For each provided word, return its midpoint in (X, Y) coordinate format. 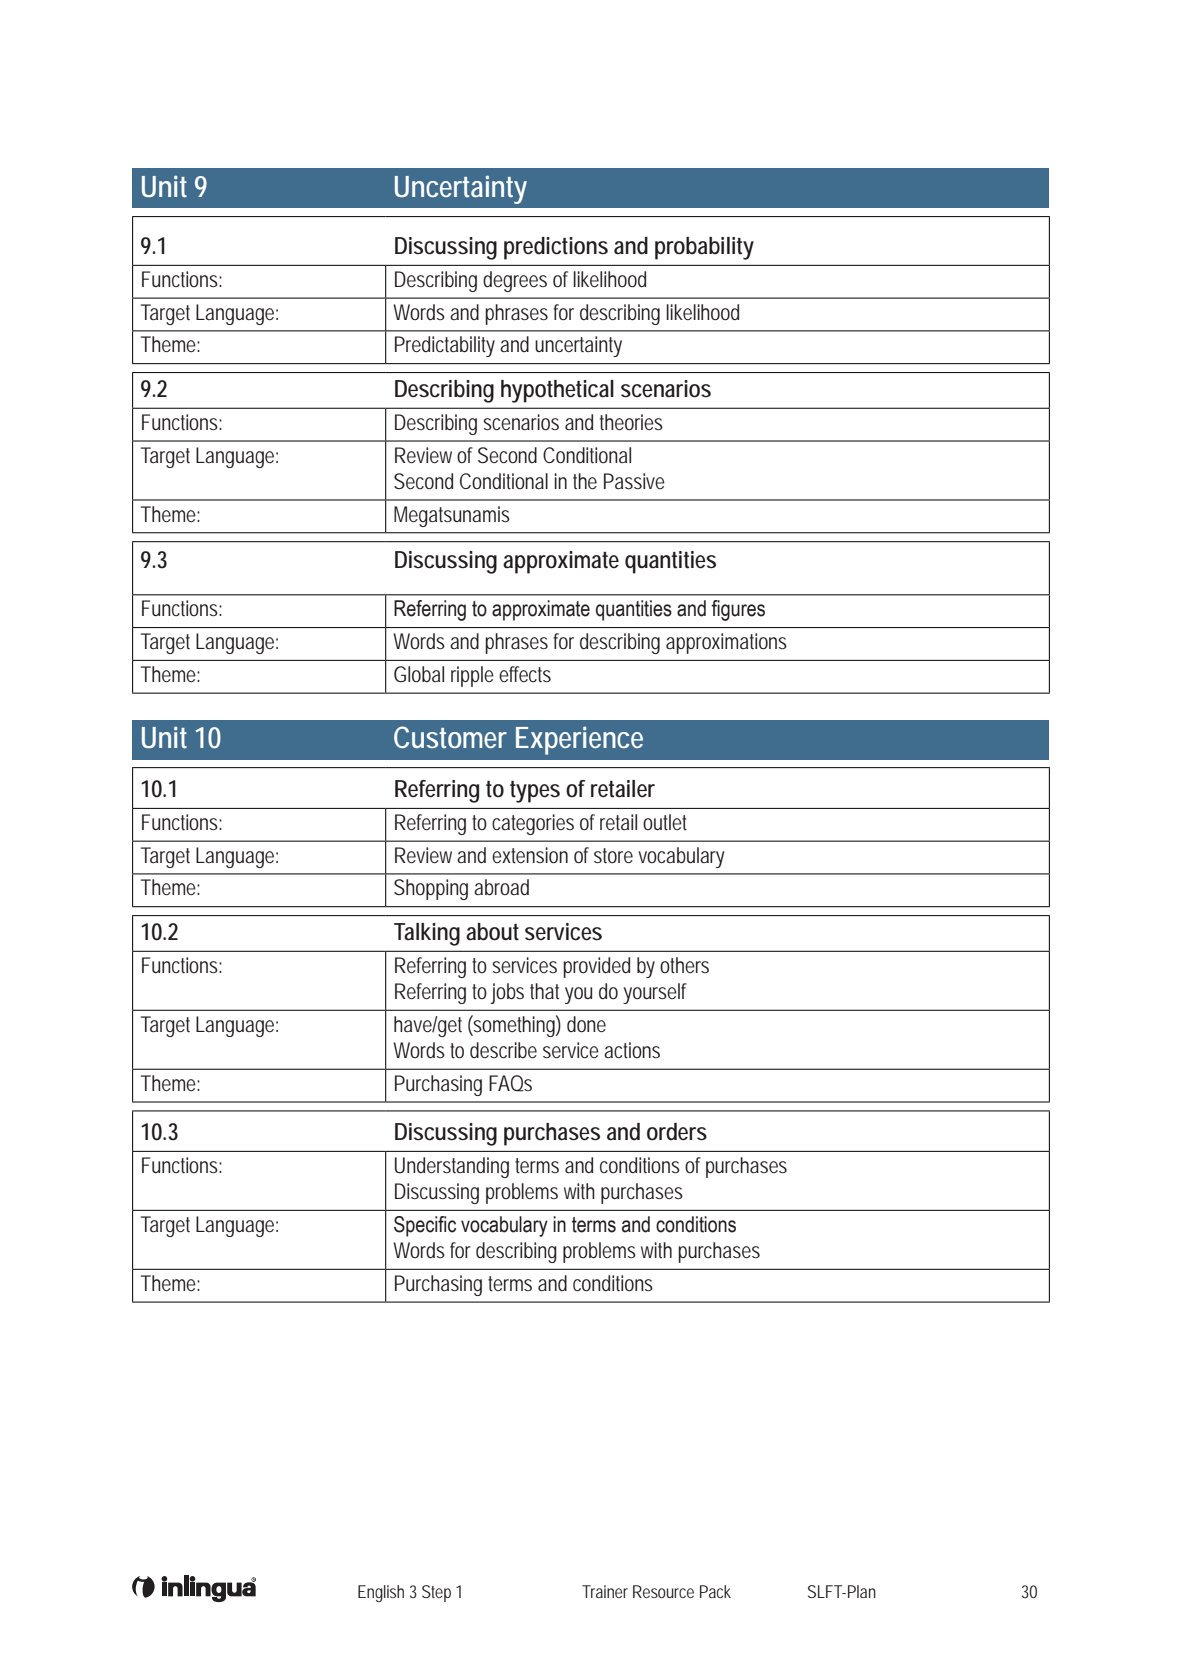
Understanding (452, 1167)
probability (704, 248)
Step (436, 1593)
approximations (726, 643)
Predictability (445, 346)
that (544, 991)
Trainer (605, 1591)
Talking (427, 934)
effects (525, 674)
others (684, 965)
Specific (425, 1226)
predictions (556, 248)
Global (419, 674)
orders (677, 1132)
